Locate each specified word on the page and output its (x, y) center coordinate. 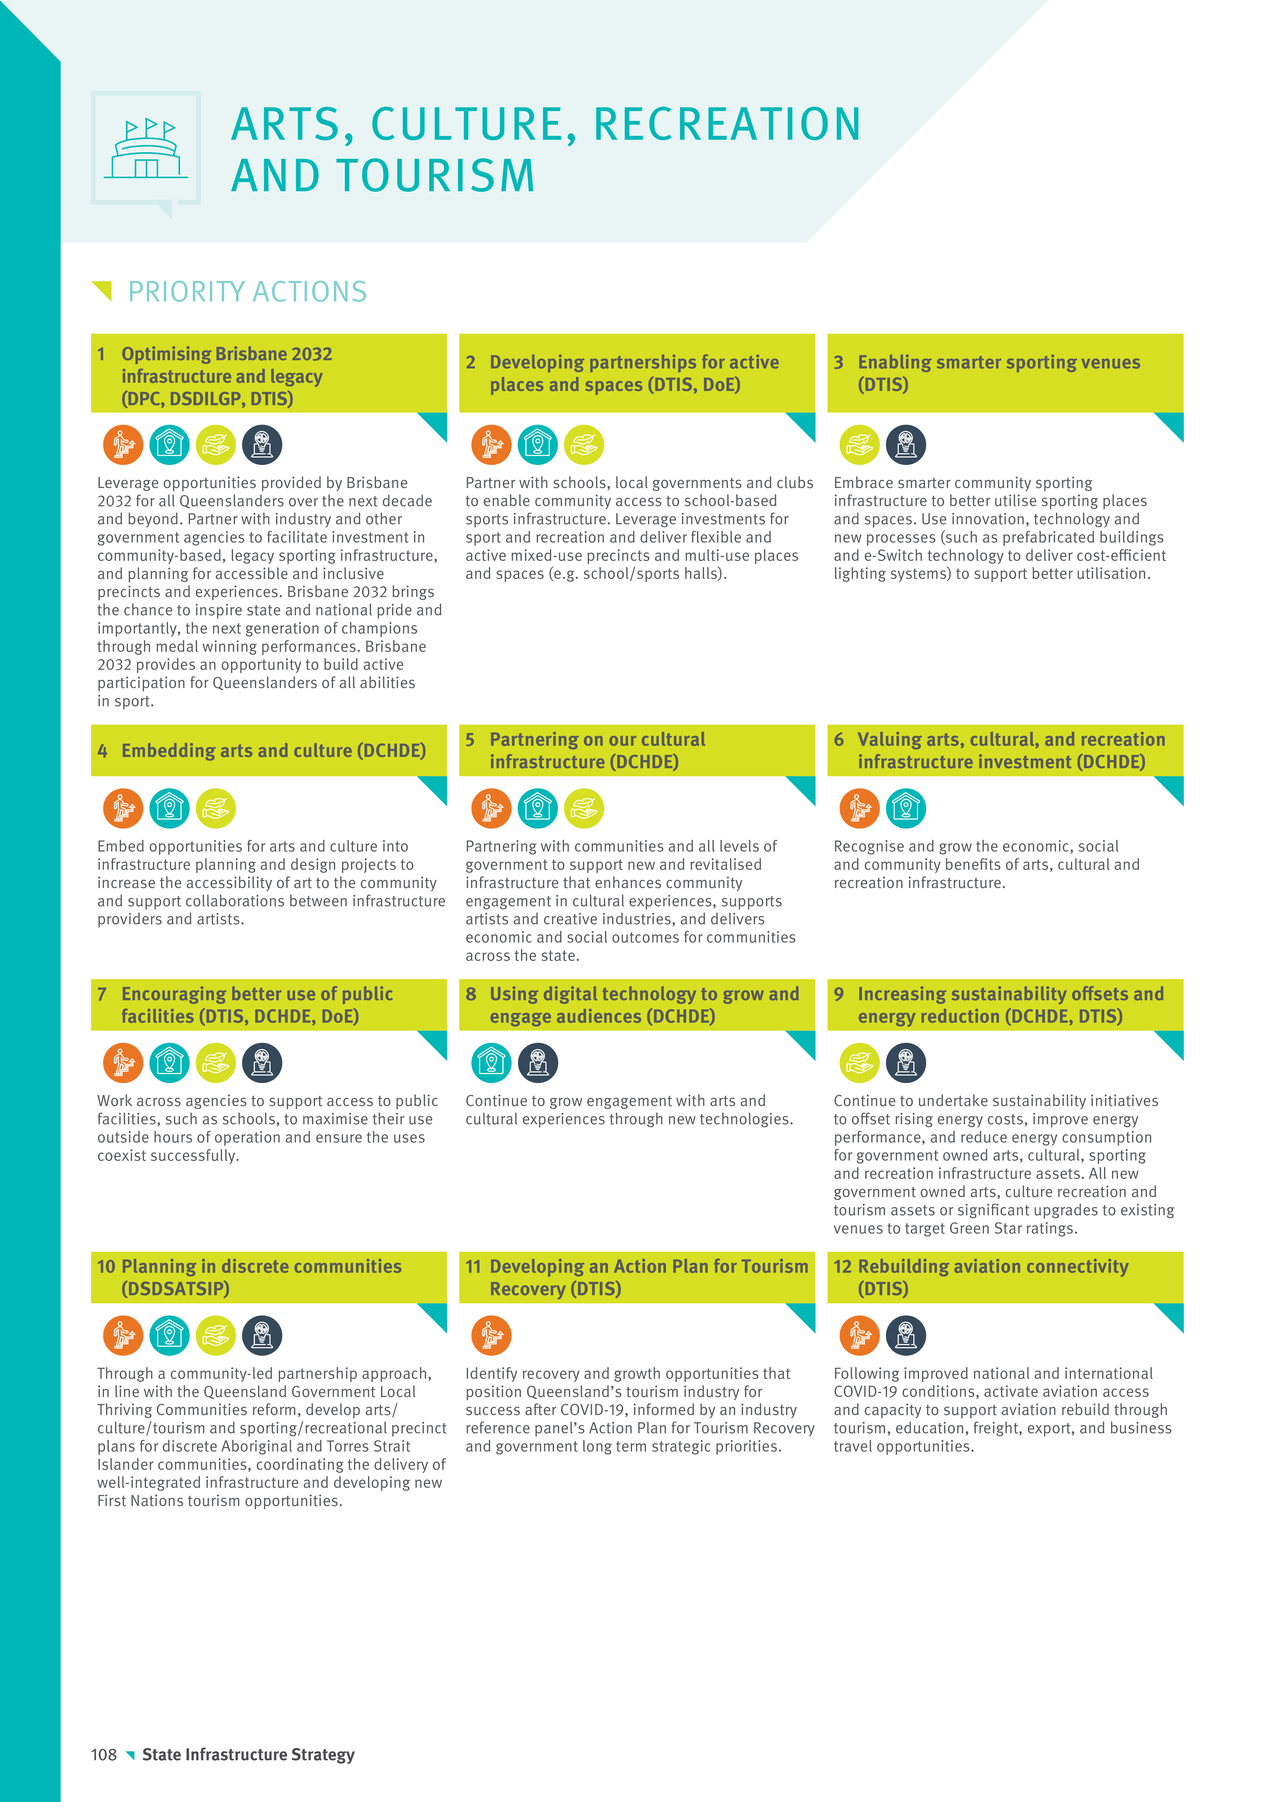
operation (247, 1138)
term (631, 1446)
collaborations (235, 900)
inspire (219, 611)
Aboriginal (256, 1447)
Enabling (895, 363)
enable (507, 500)
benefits (973, 864)
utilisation (1111, 573)
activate (1011, 1391)
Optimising (166, 355)
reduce (984, 1137)
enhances (628, 882)
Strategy (323, 1756)
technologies (745, 1120)
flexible (716, 537)
